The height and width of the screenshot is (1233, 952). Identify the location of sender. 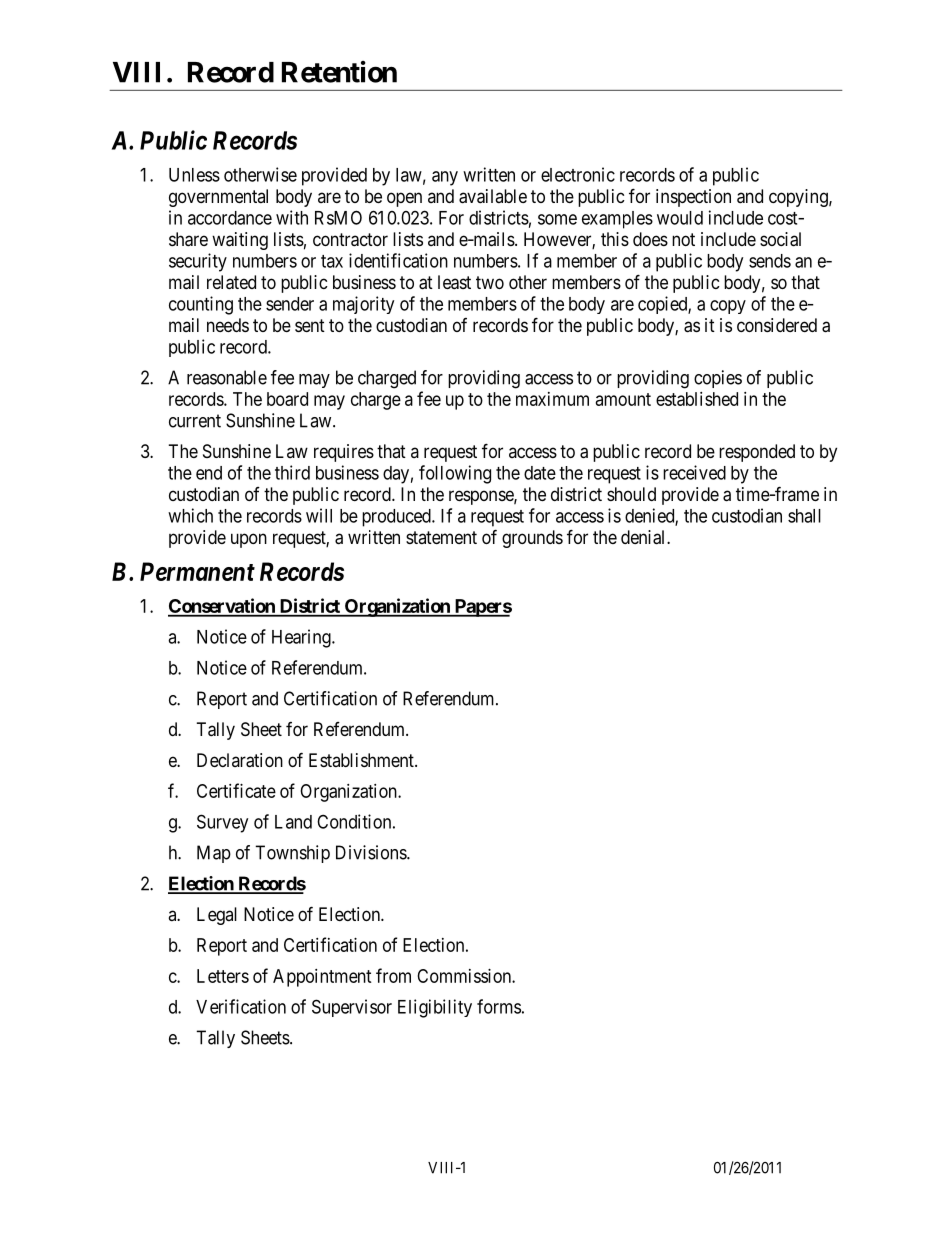
(290, 304).
